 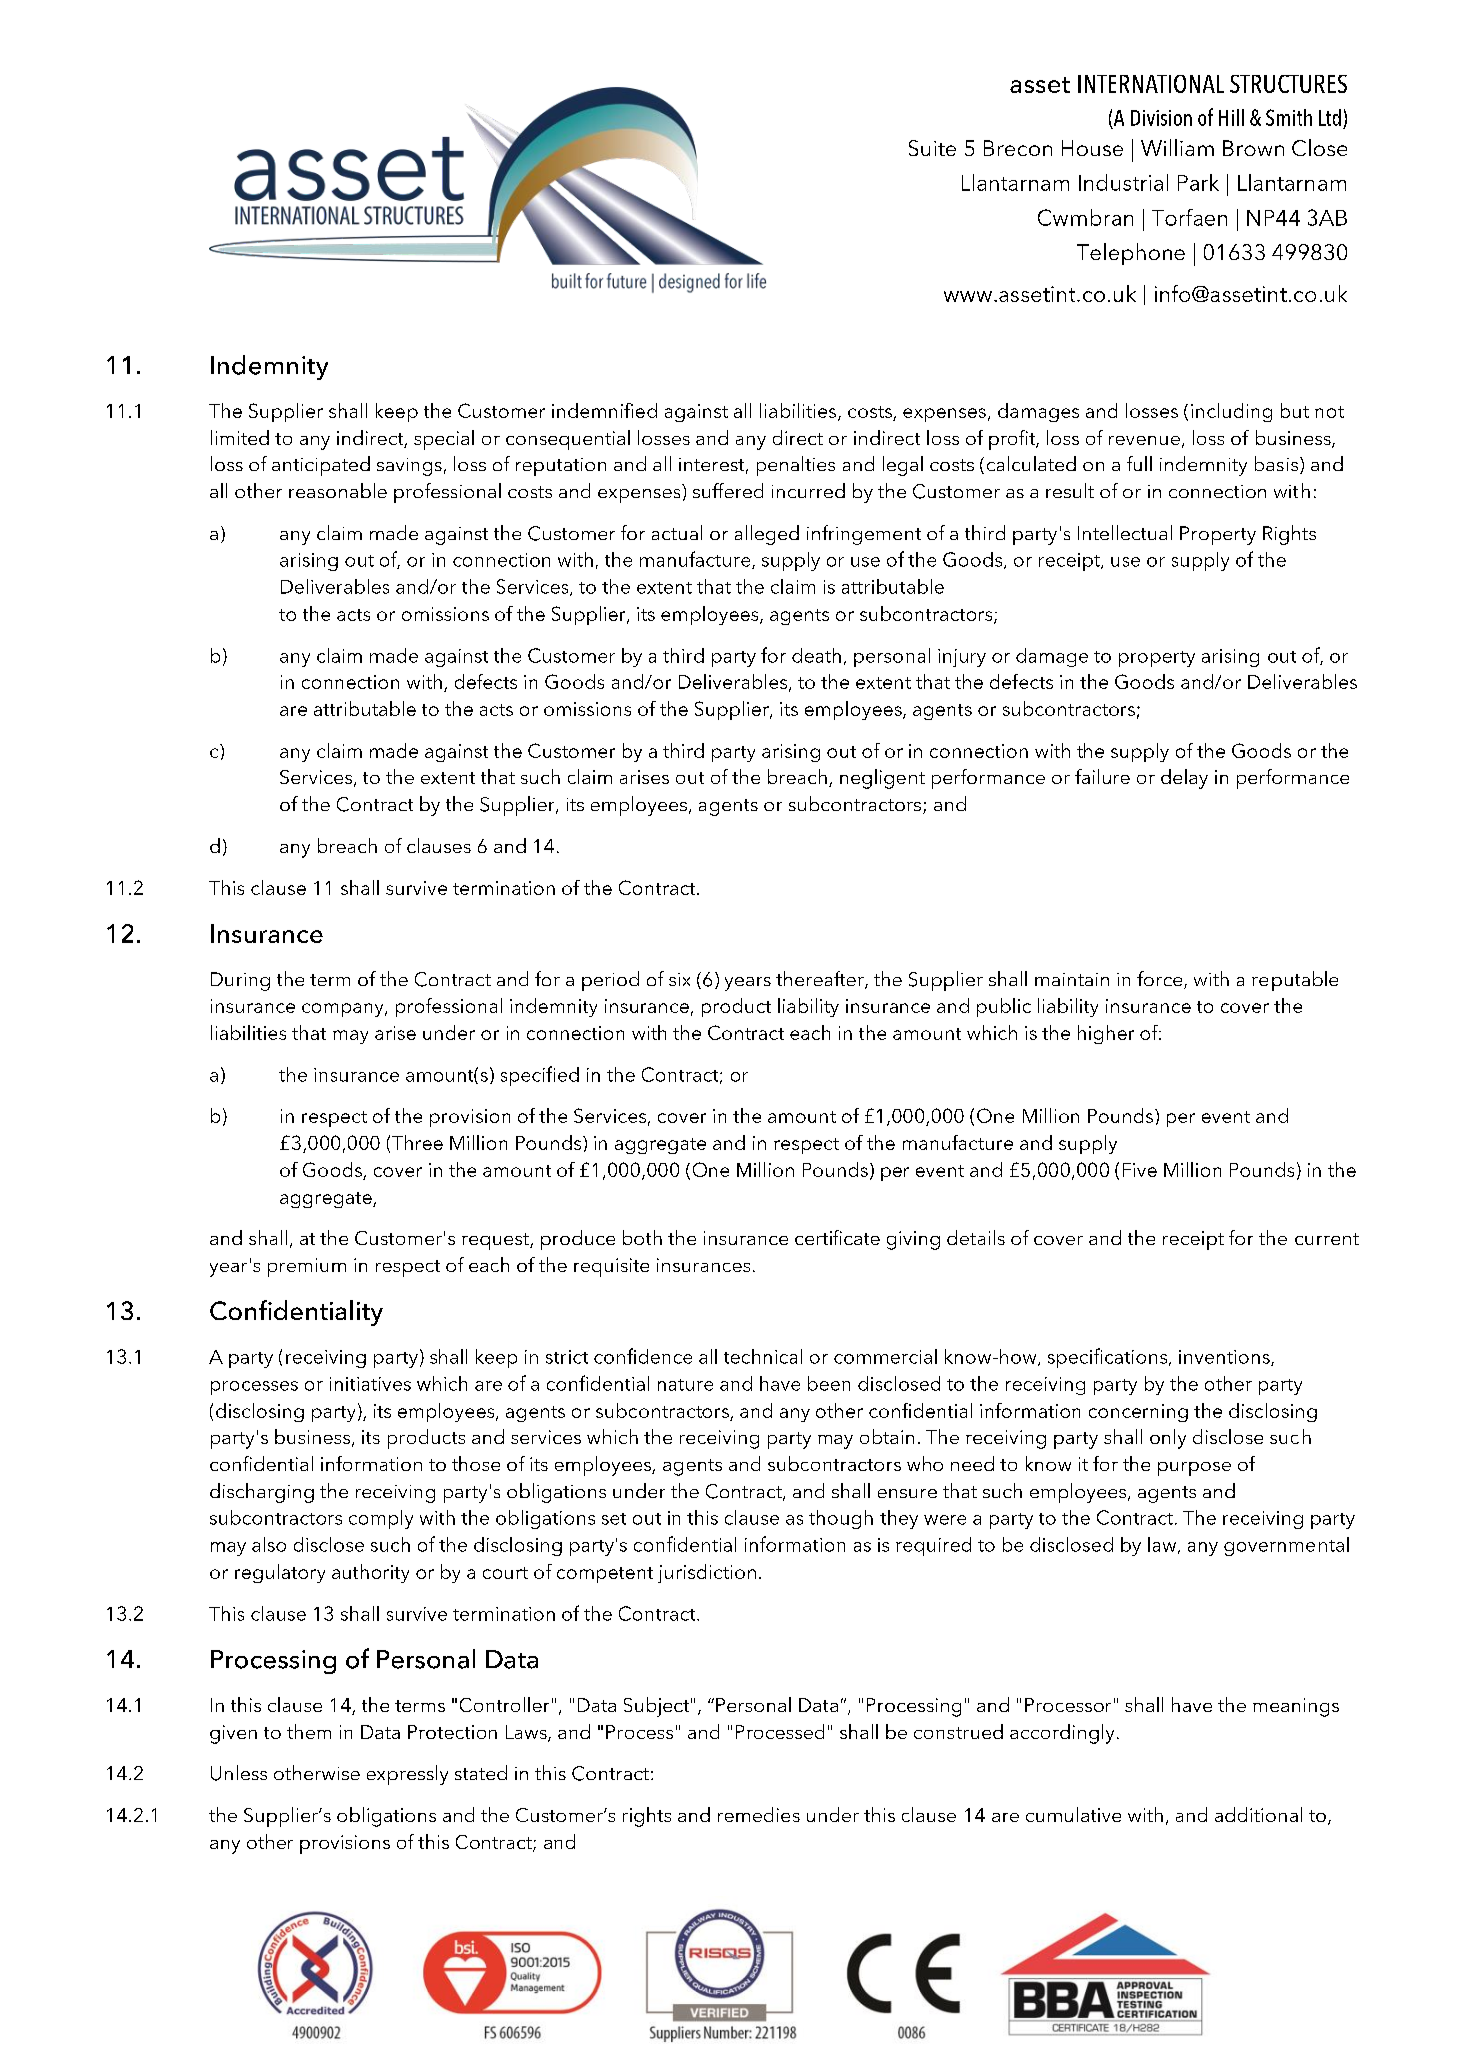 I want to click on During, so click(x=240, y=981).
